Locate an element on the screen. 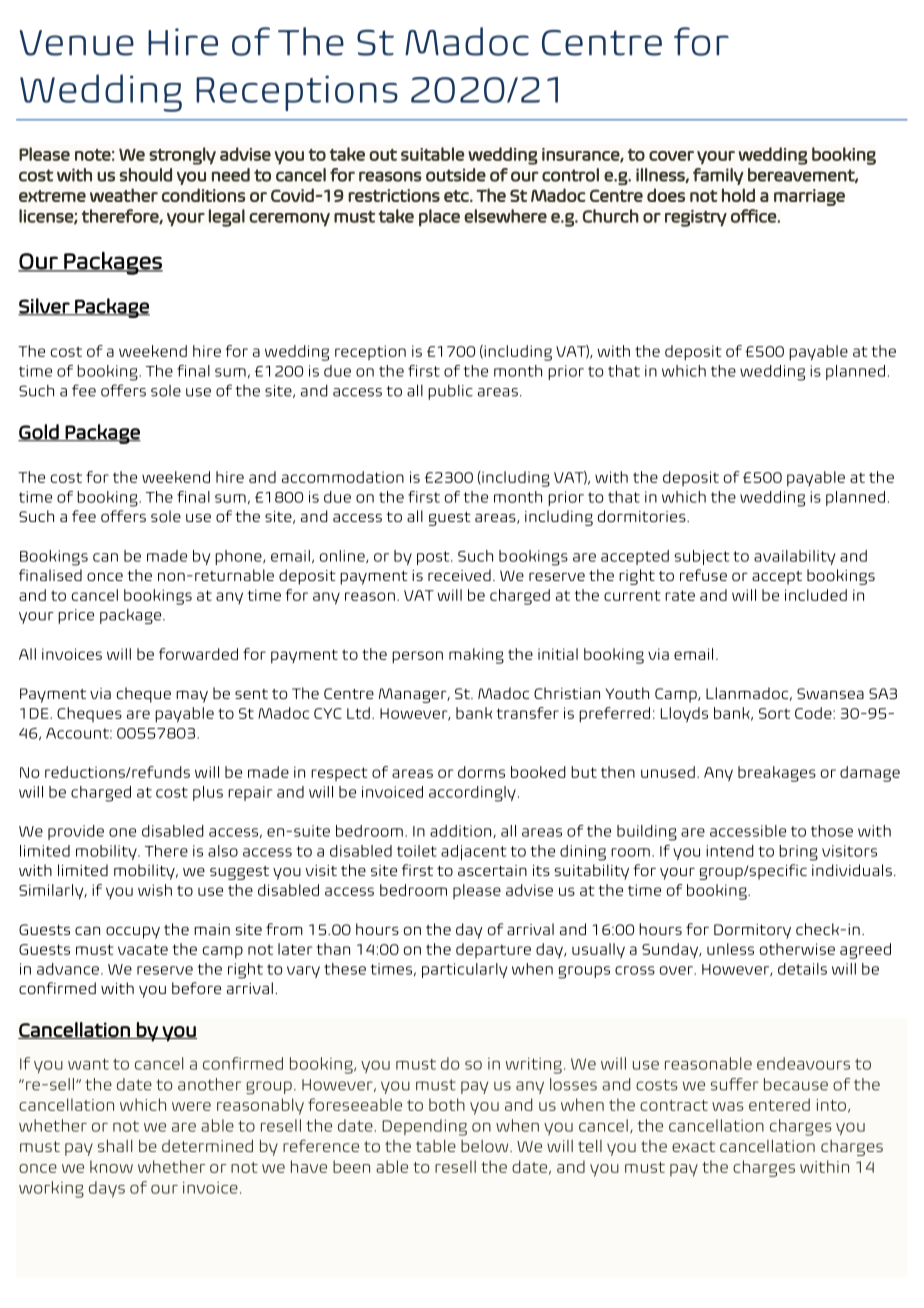 This screenshot has height=1308, width=924. Venue is located at coordinates (76, 43).
